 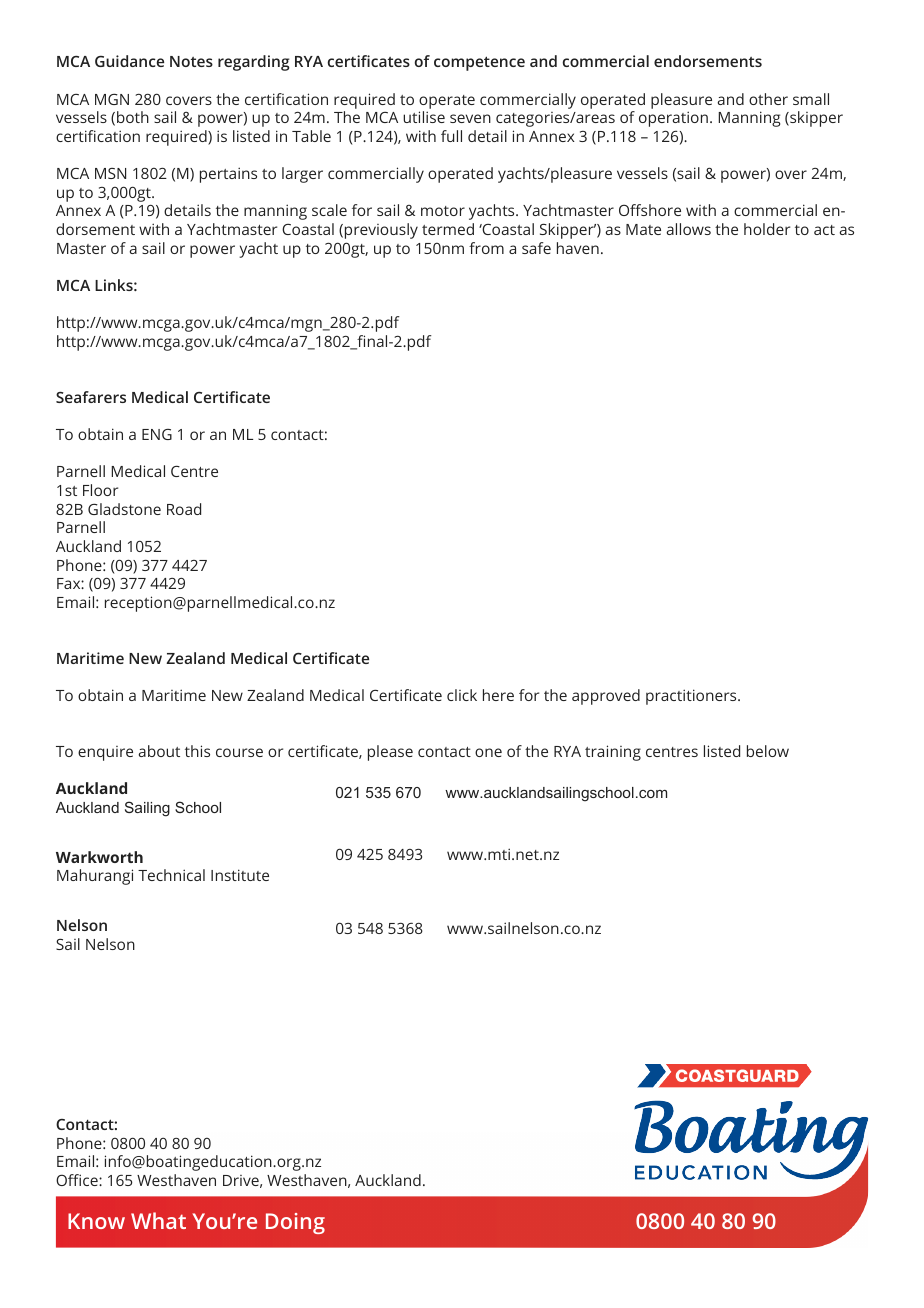 I want to click on utilise, so click(x=424, y=117).
